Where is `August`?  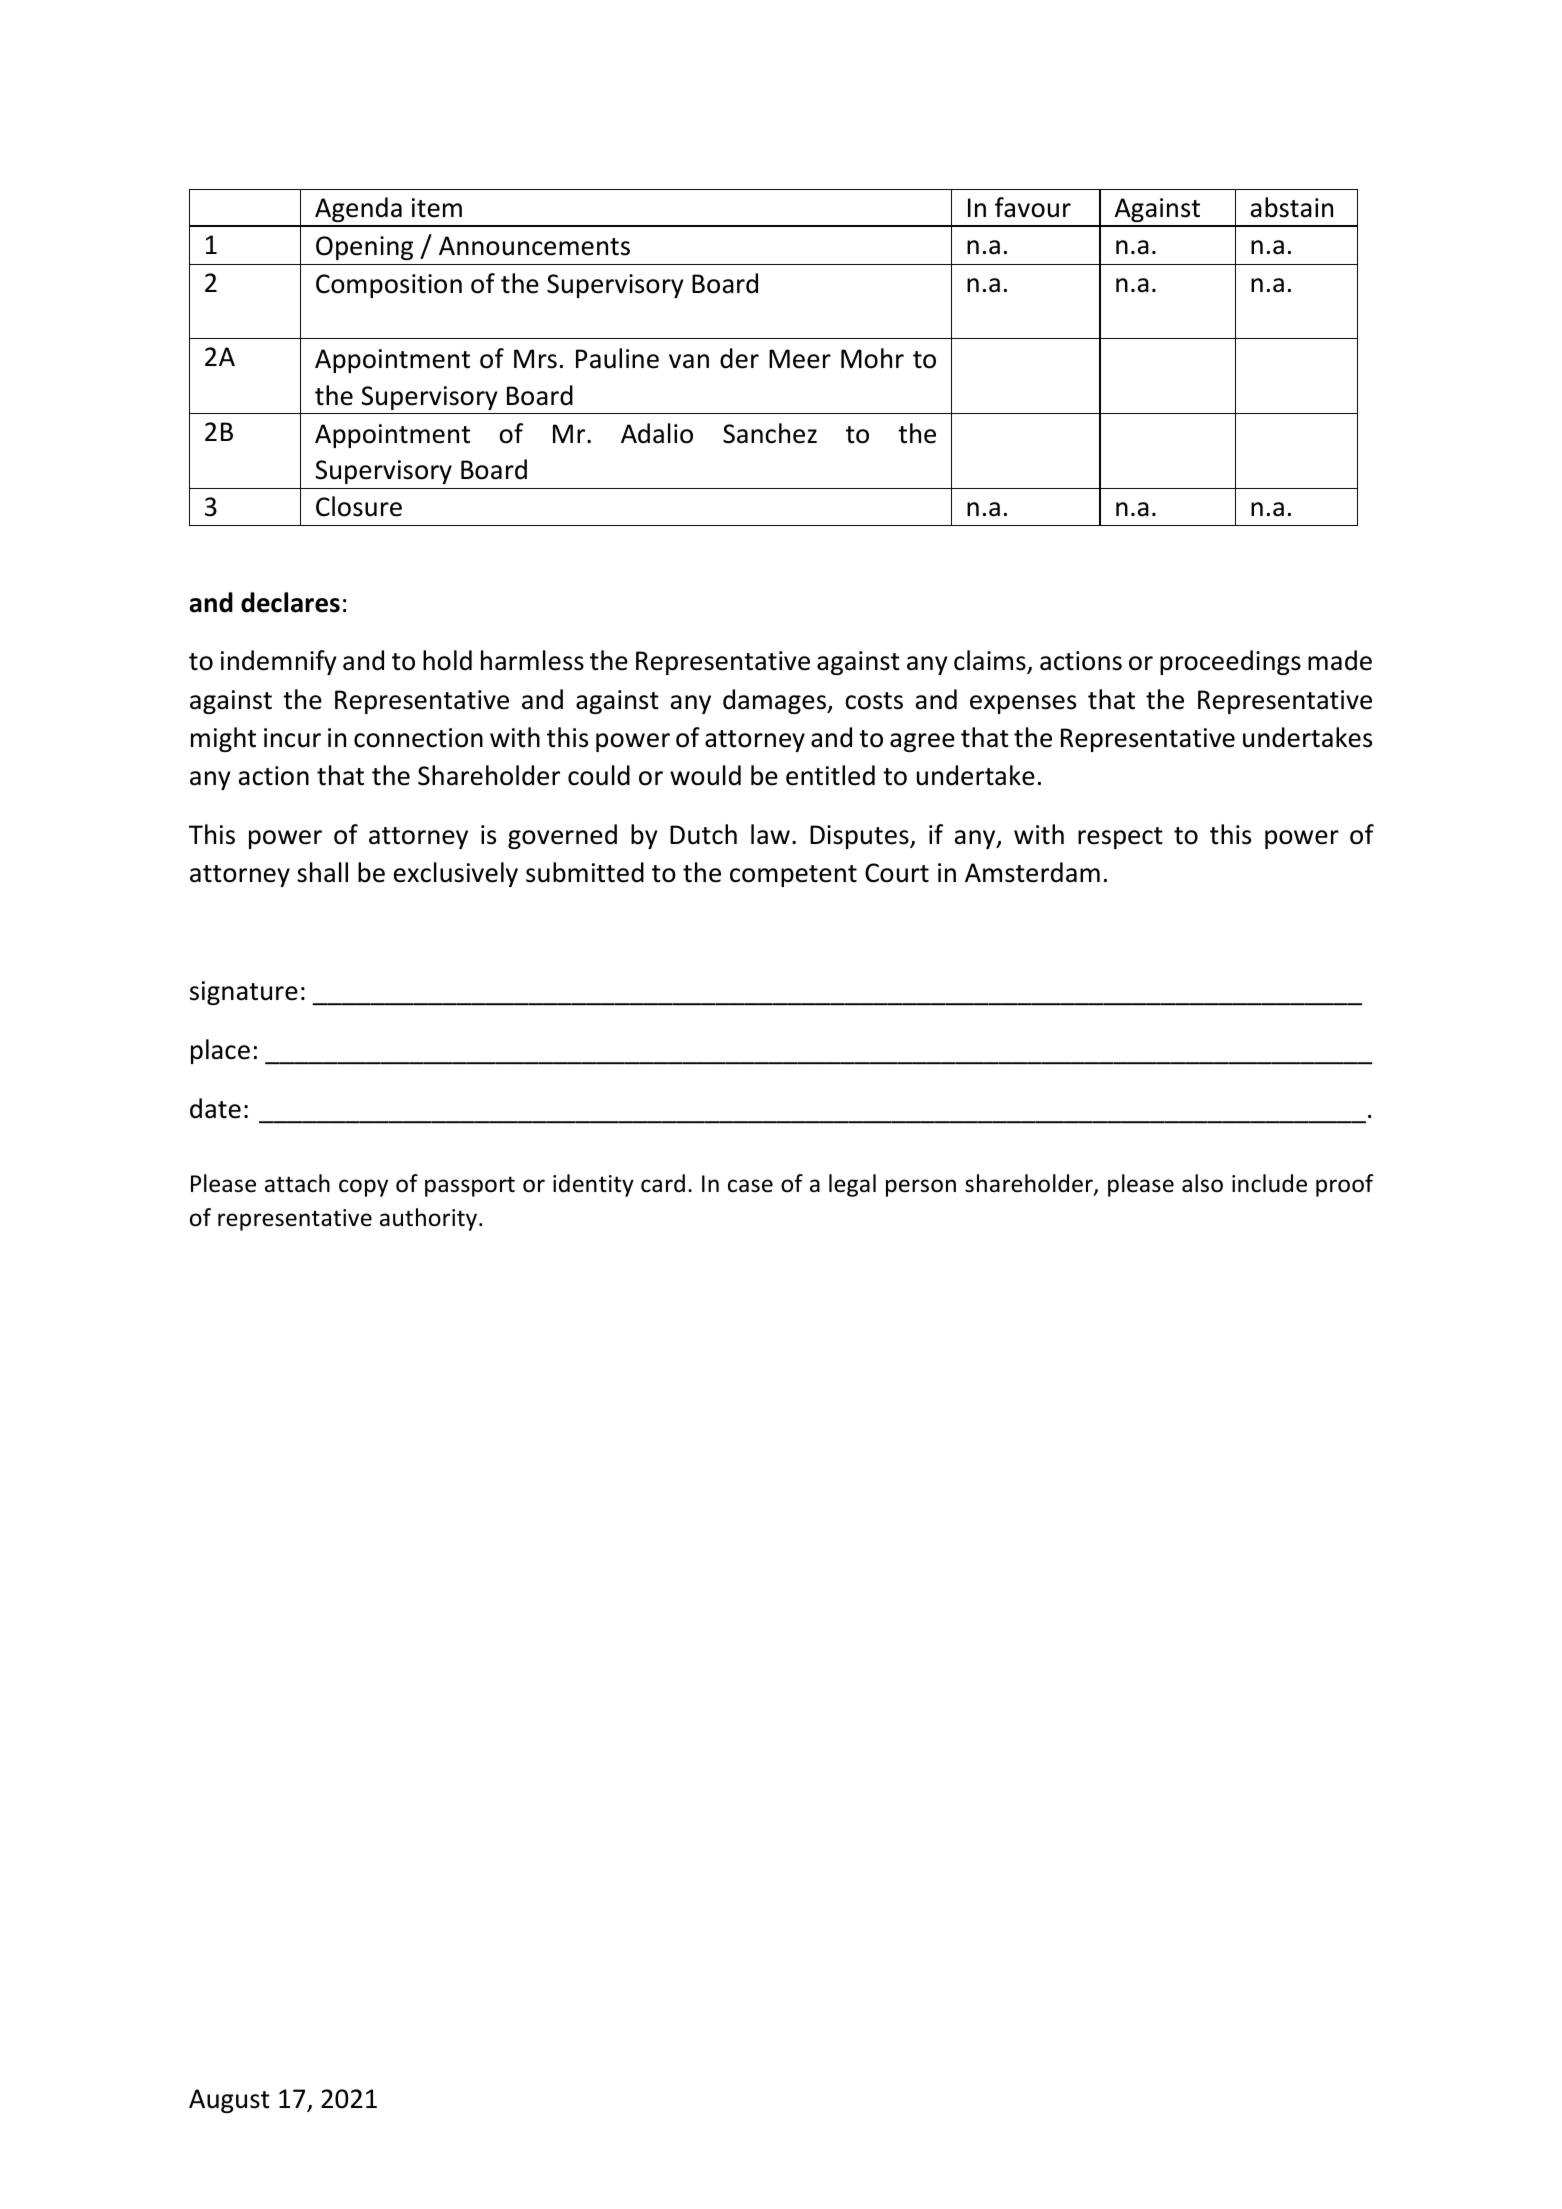 August is located at coordinates (229, 2101).
